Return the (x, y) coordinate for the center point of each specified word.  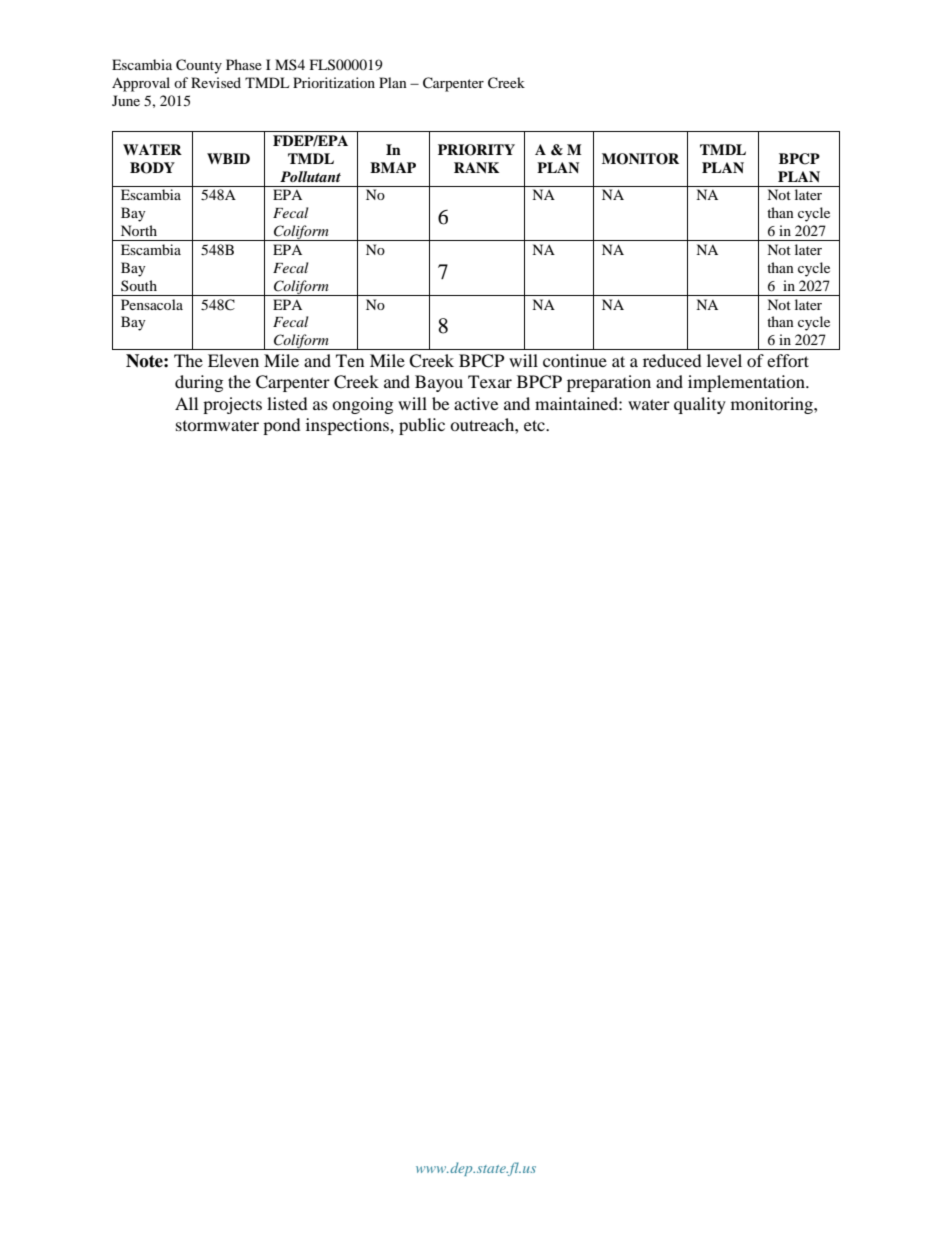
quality (700, 405)
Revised (216, 82)
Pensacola (152, 304)
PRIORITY (476, 150)
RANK (477, 167)
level (724, 360)
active (476, 403)
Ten (350, 360)
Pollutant (310, 176)
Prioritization (334, 82)
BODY (152, 168)
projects (232, 405)
